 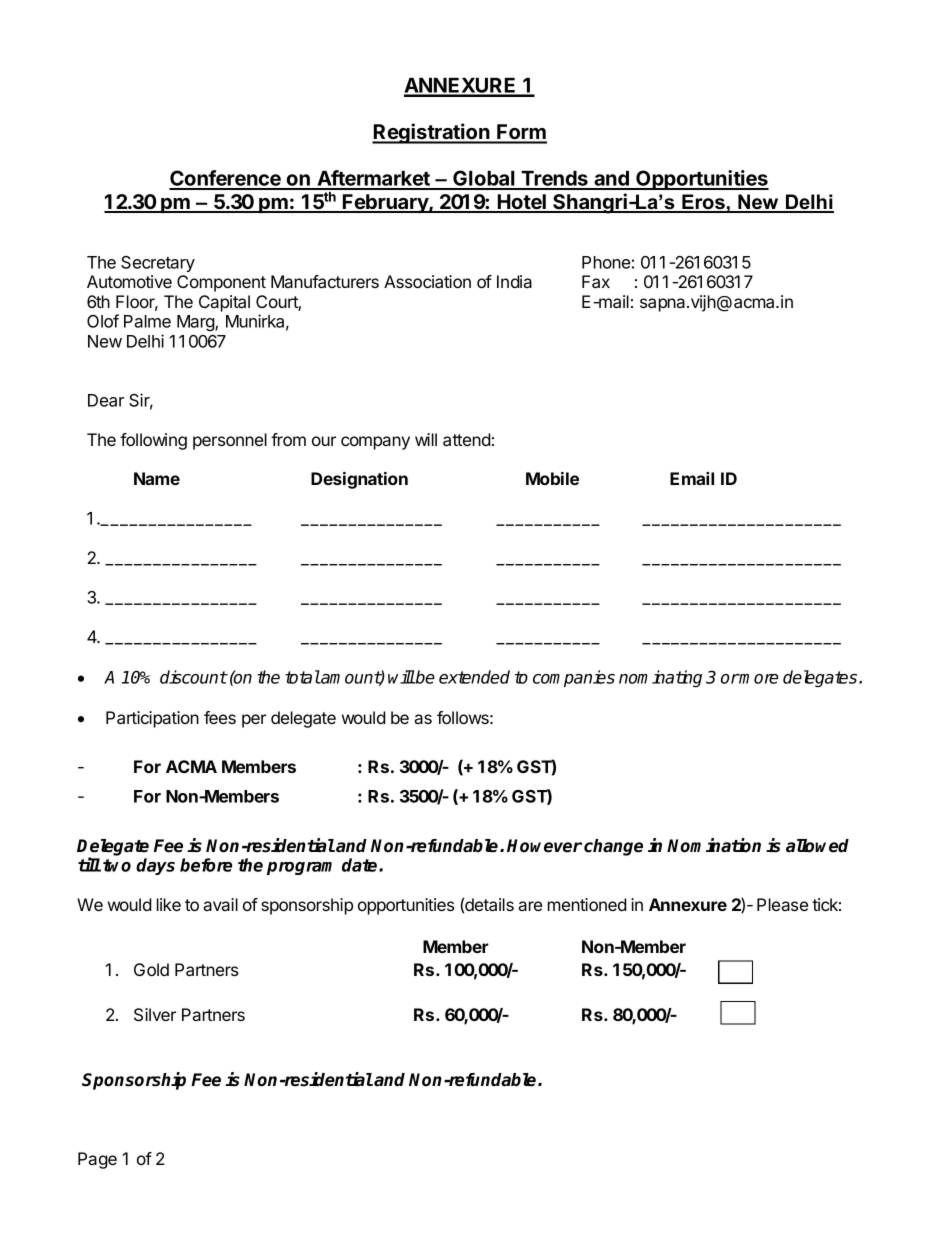 What do you see at coordinates (530, 906) in the screenshot?
I see `are` at bounding box center [530, 906].
